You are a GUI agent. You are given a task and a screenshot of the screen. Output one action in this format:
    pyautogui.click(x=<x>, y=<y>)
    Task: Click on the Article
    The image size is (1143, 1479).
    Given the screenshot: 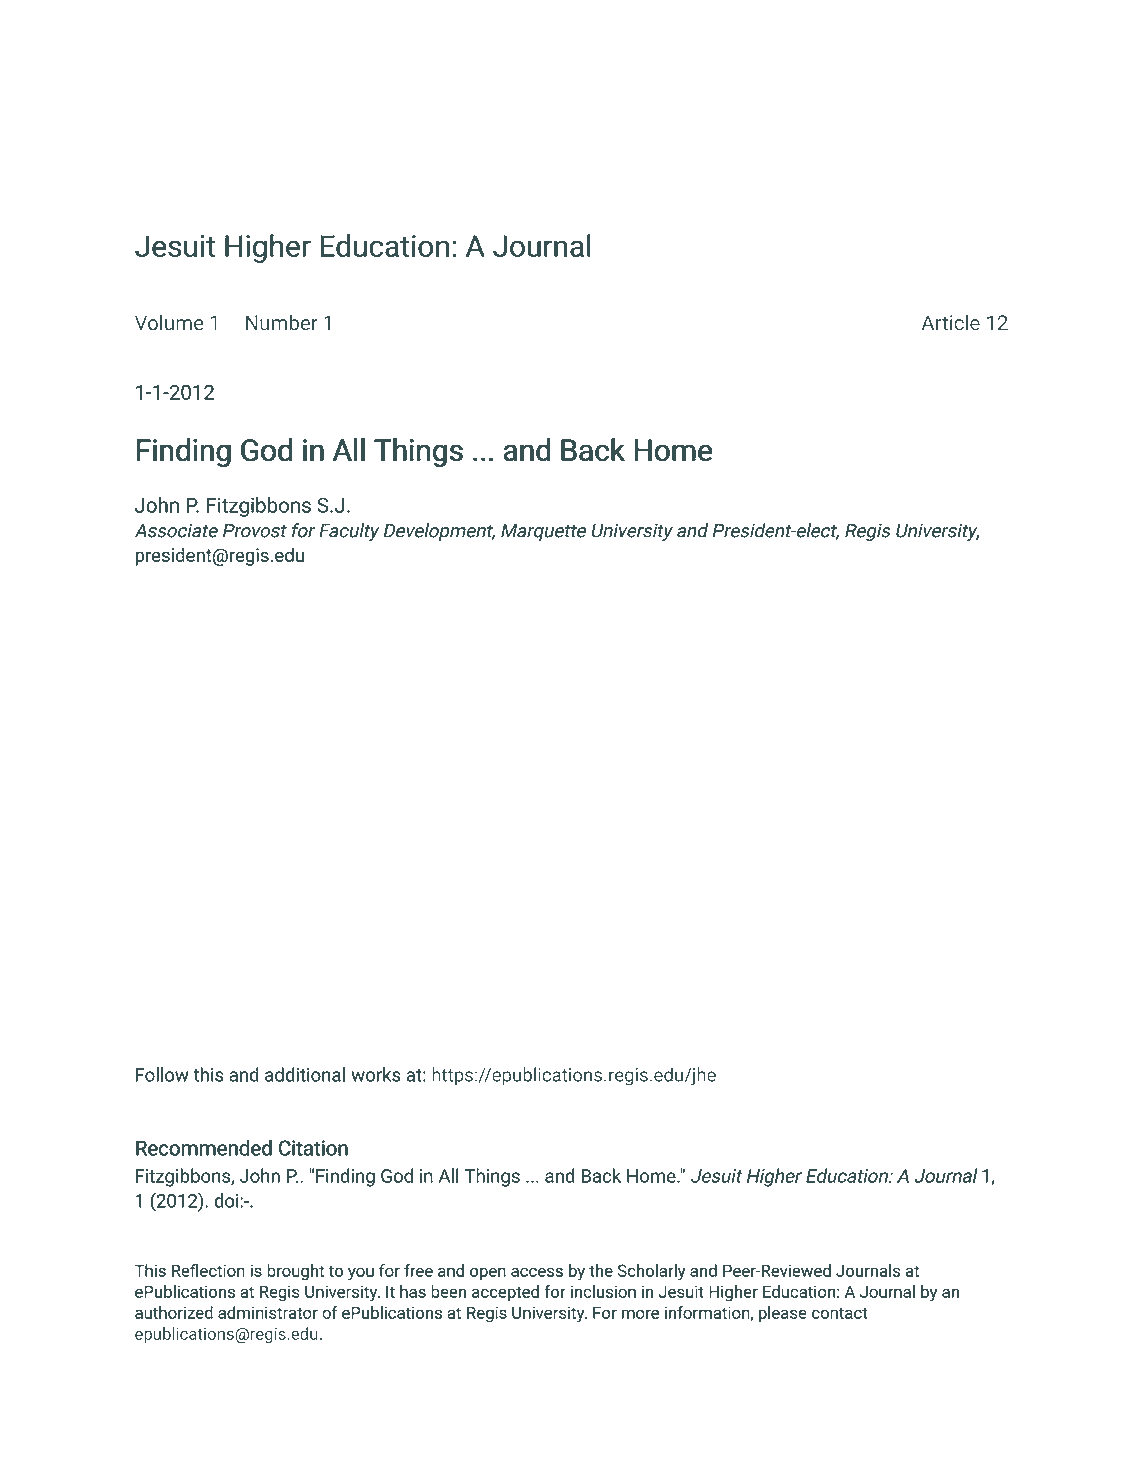 What is the action you would take?
    pyautogui.click(x=951, y=322)
